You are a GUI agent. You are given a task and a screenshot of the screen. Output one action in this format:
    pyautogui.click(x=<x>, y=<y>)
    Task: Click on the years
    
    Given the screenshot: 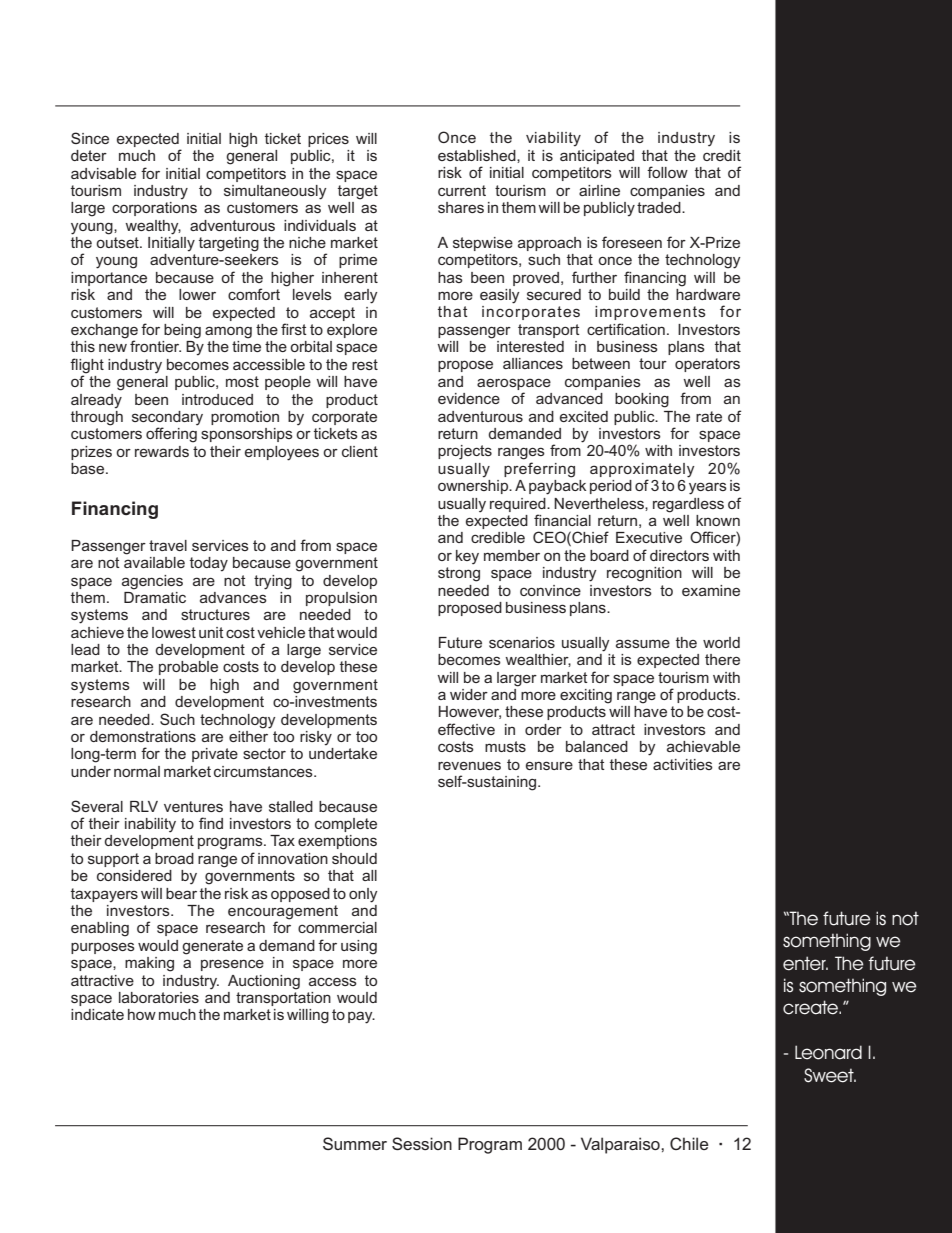 What is the action you would take?
    pyautogui.click(x=708, y=488)
